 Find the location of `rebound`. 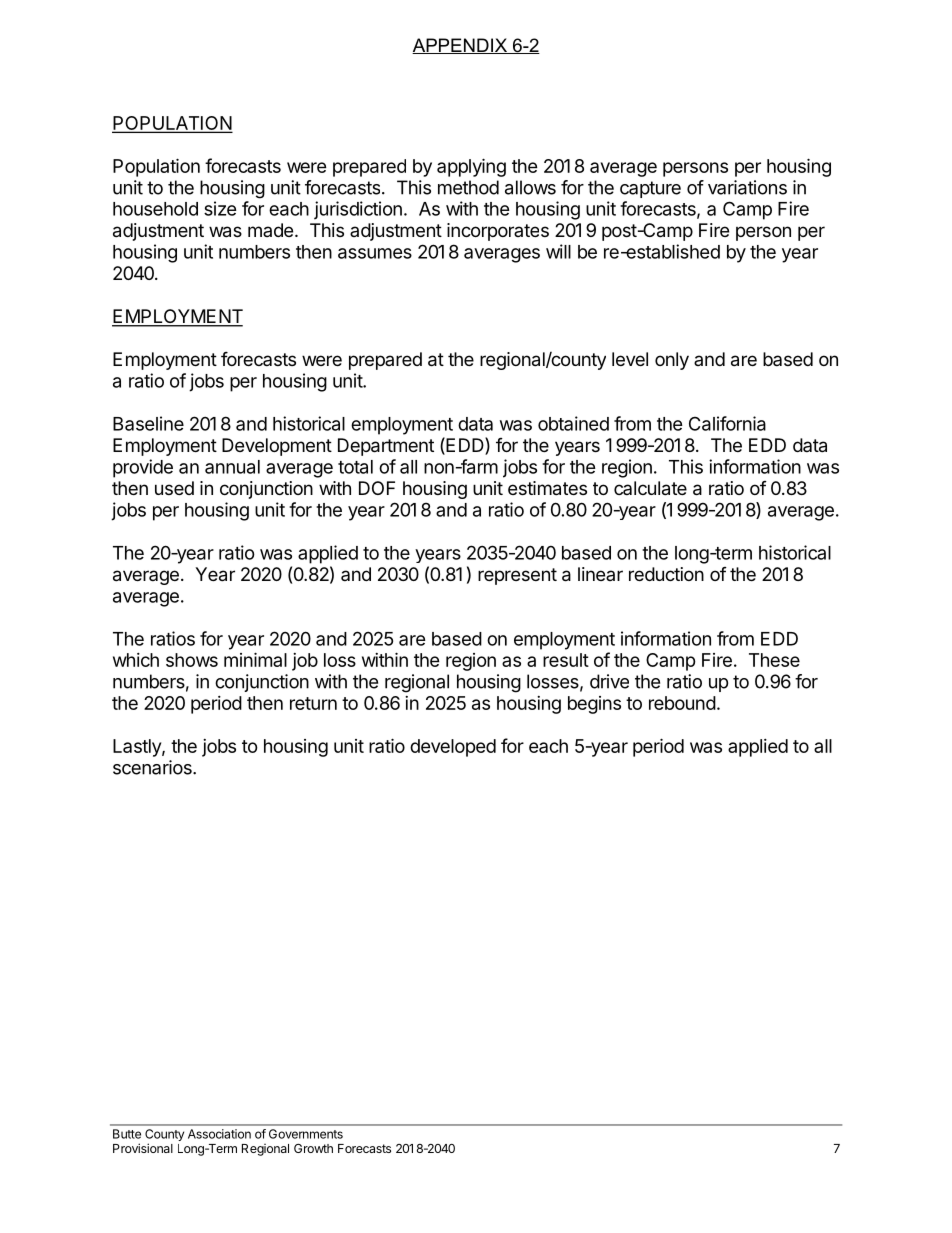

rebound is located at coordinates (682, 703).
